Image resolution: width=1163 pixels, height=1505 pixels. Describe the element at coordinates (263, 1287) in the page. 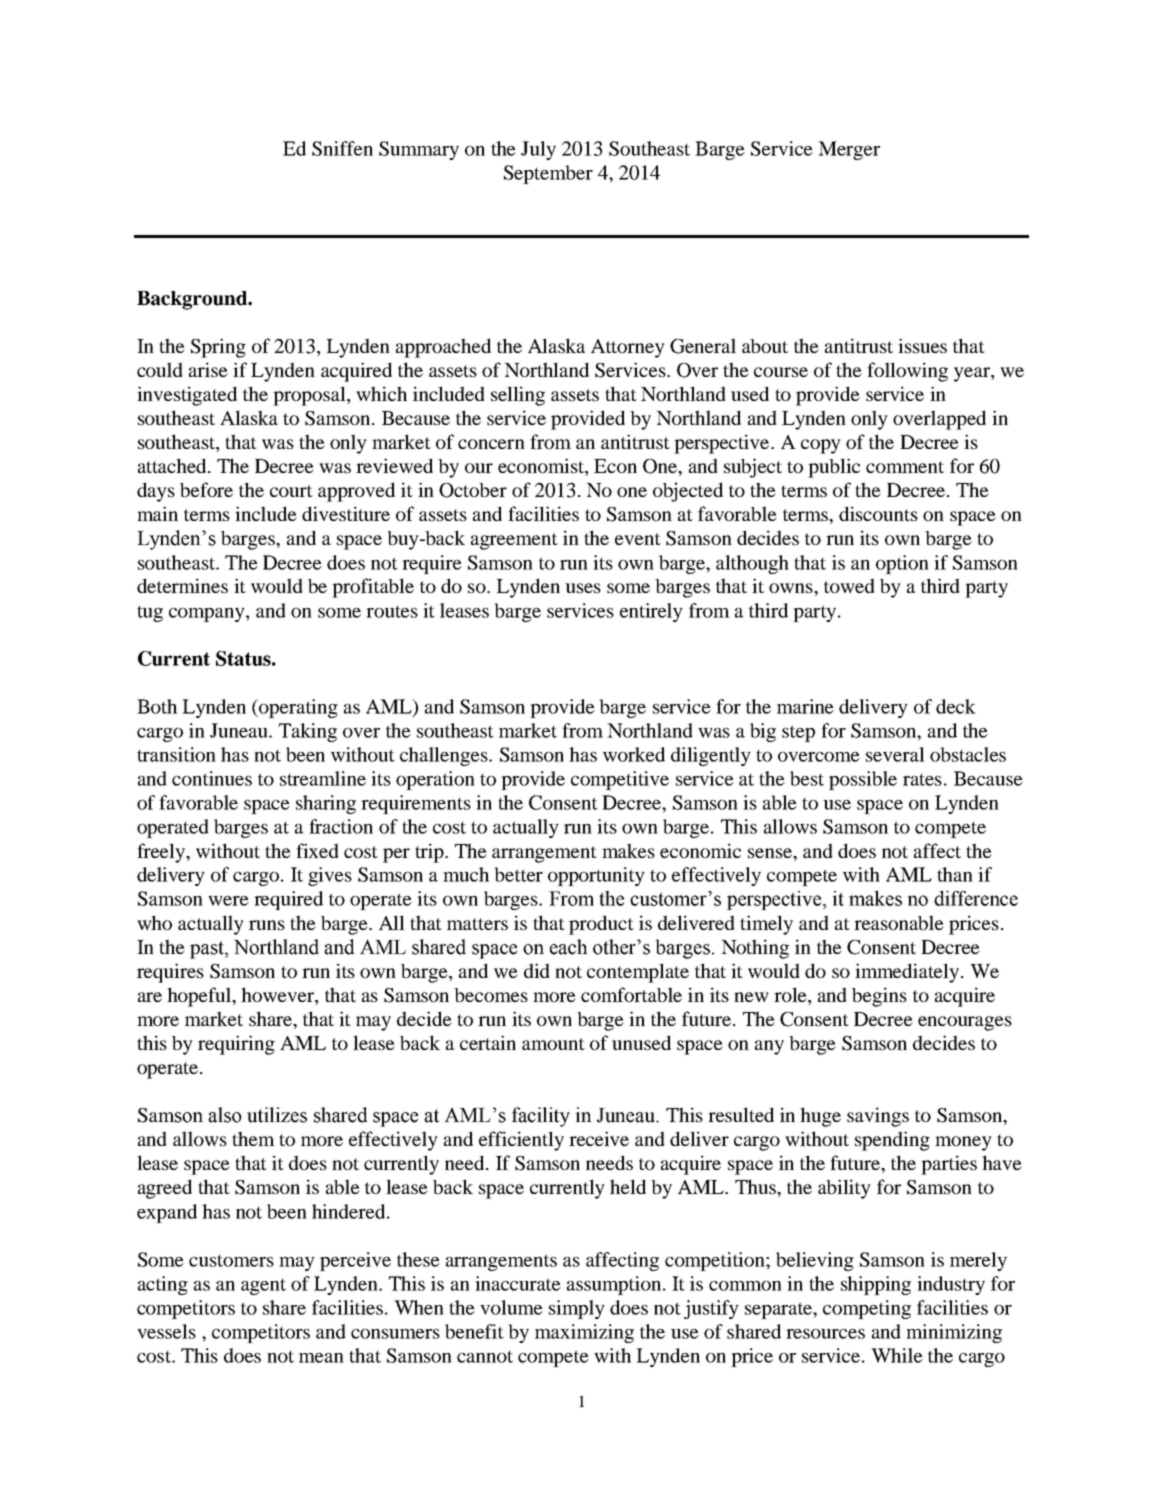

I see `agent` at that location.
